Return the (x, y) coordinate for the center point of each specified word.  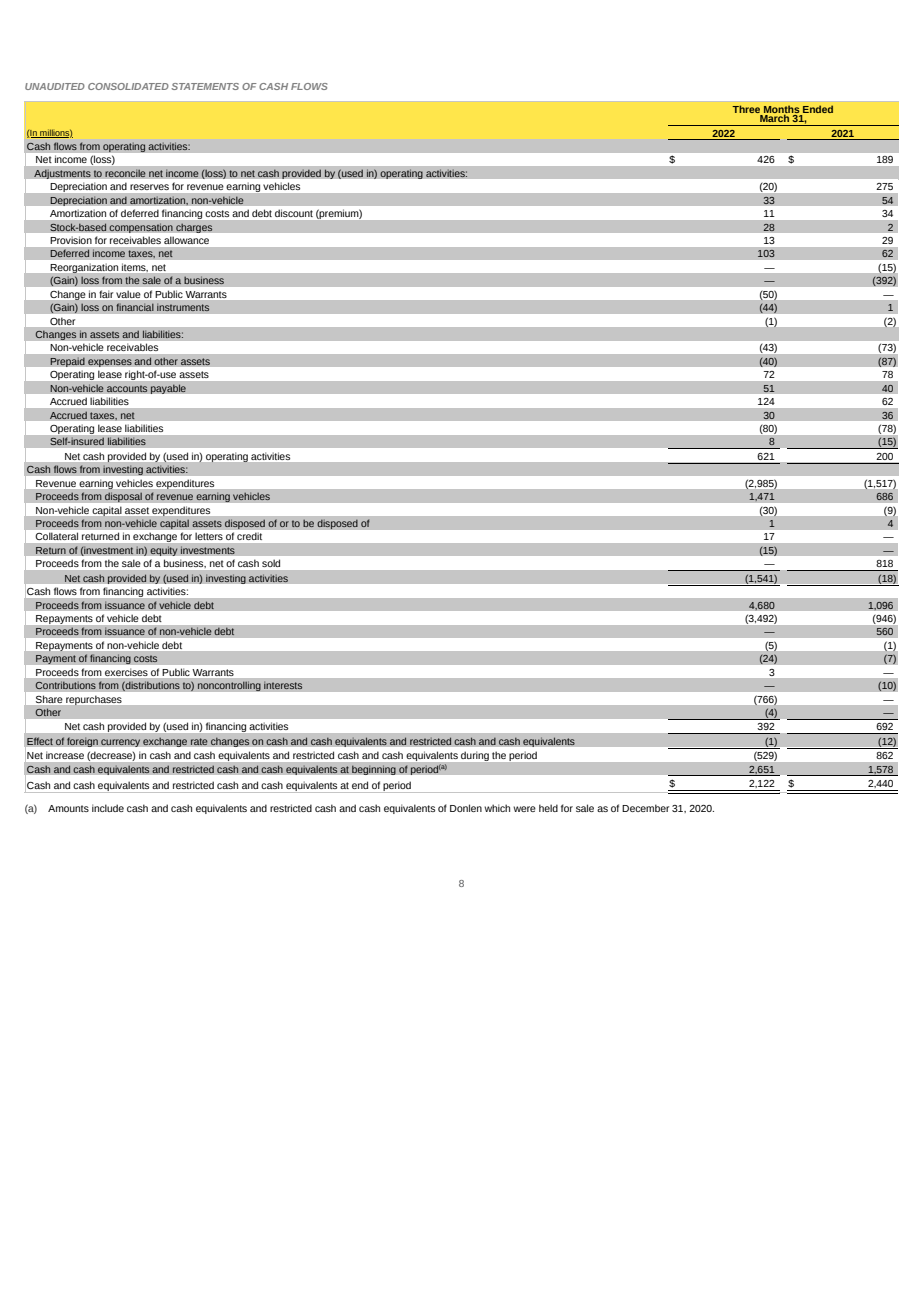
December (645, 808)
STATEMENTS (205, 86)
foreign (82, 742)
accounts (127, 389)
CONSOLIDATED (128, 86)
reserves (149, 187)
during (475, 756)
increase (65, 756)
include (108, 808)
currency (120, 743)
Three (746, 109)
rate (199, 742)
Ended (818, 109)
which (497, 808)
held (548, 808)
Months (782, 110)
